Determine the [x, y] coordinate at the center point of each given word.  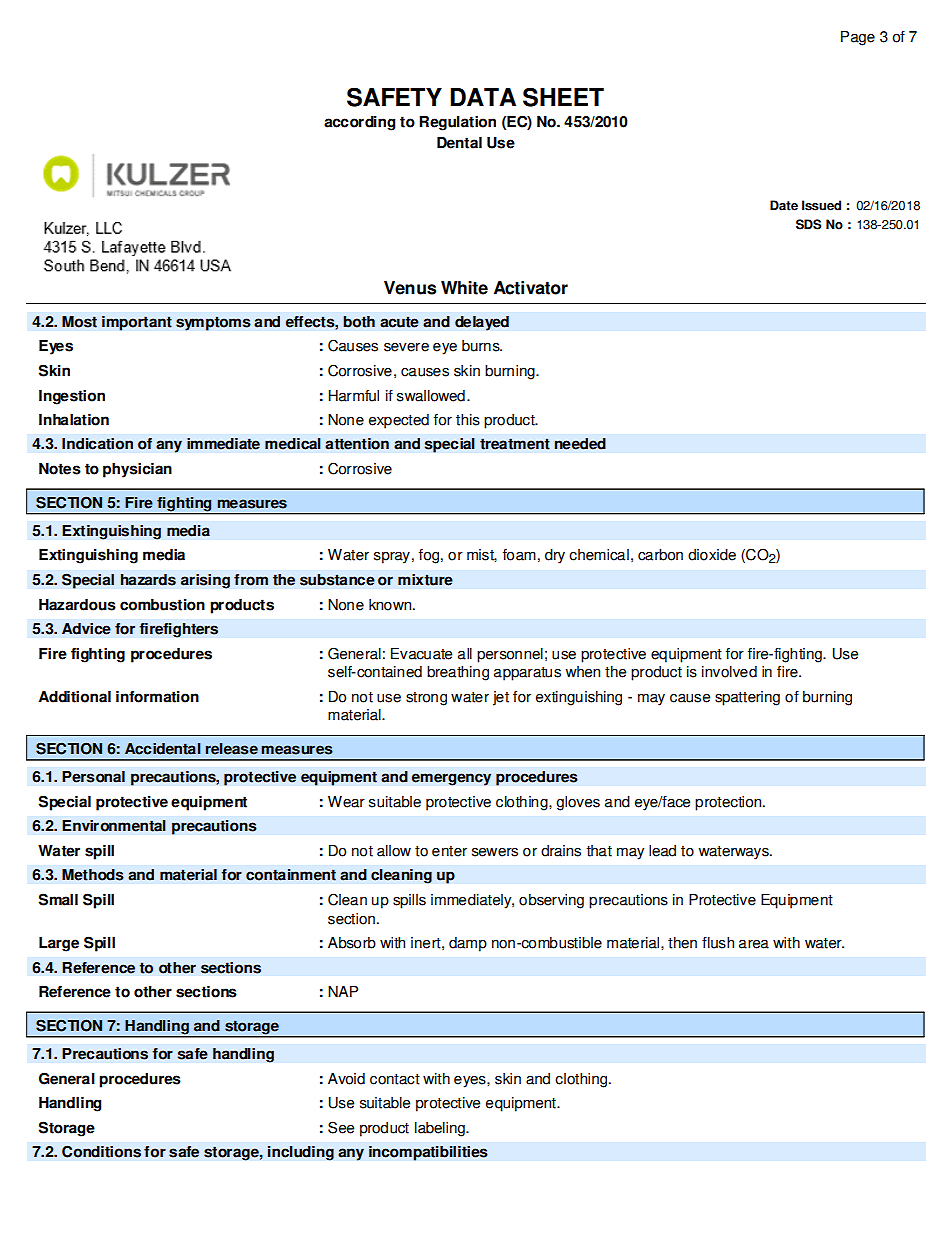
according [359, 123]
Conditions [101, 1151]
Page [858, 38]
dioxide [712, 555]
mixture [425, 580]
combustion [162, 605]
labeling [441, 1129]
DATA [483, 97]
